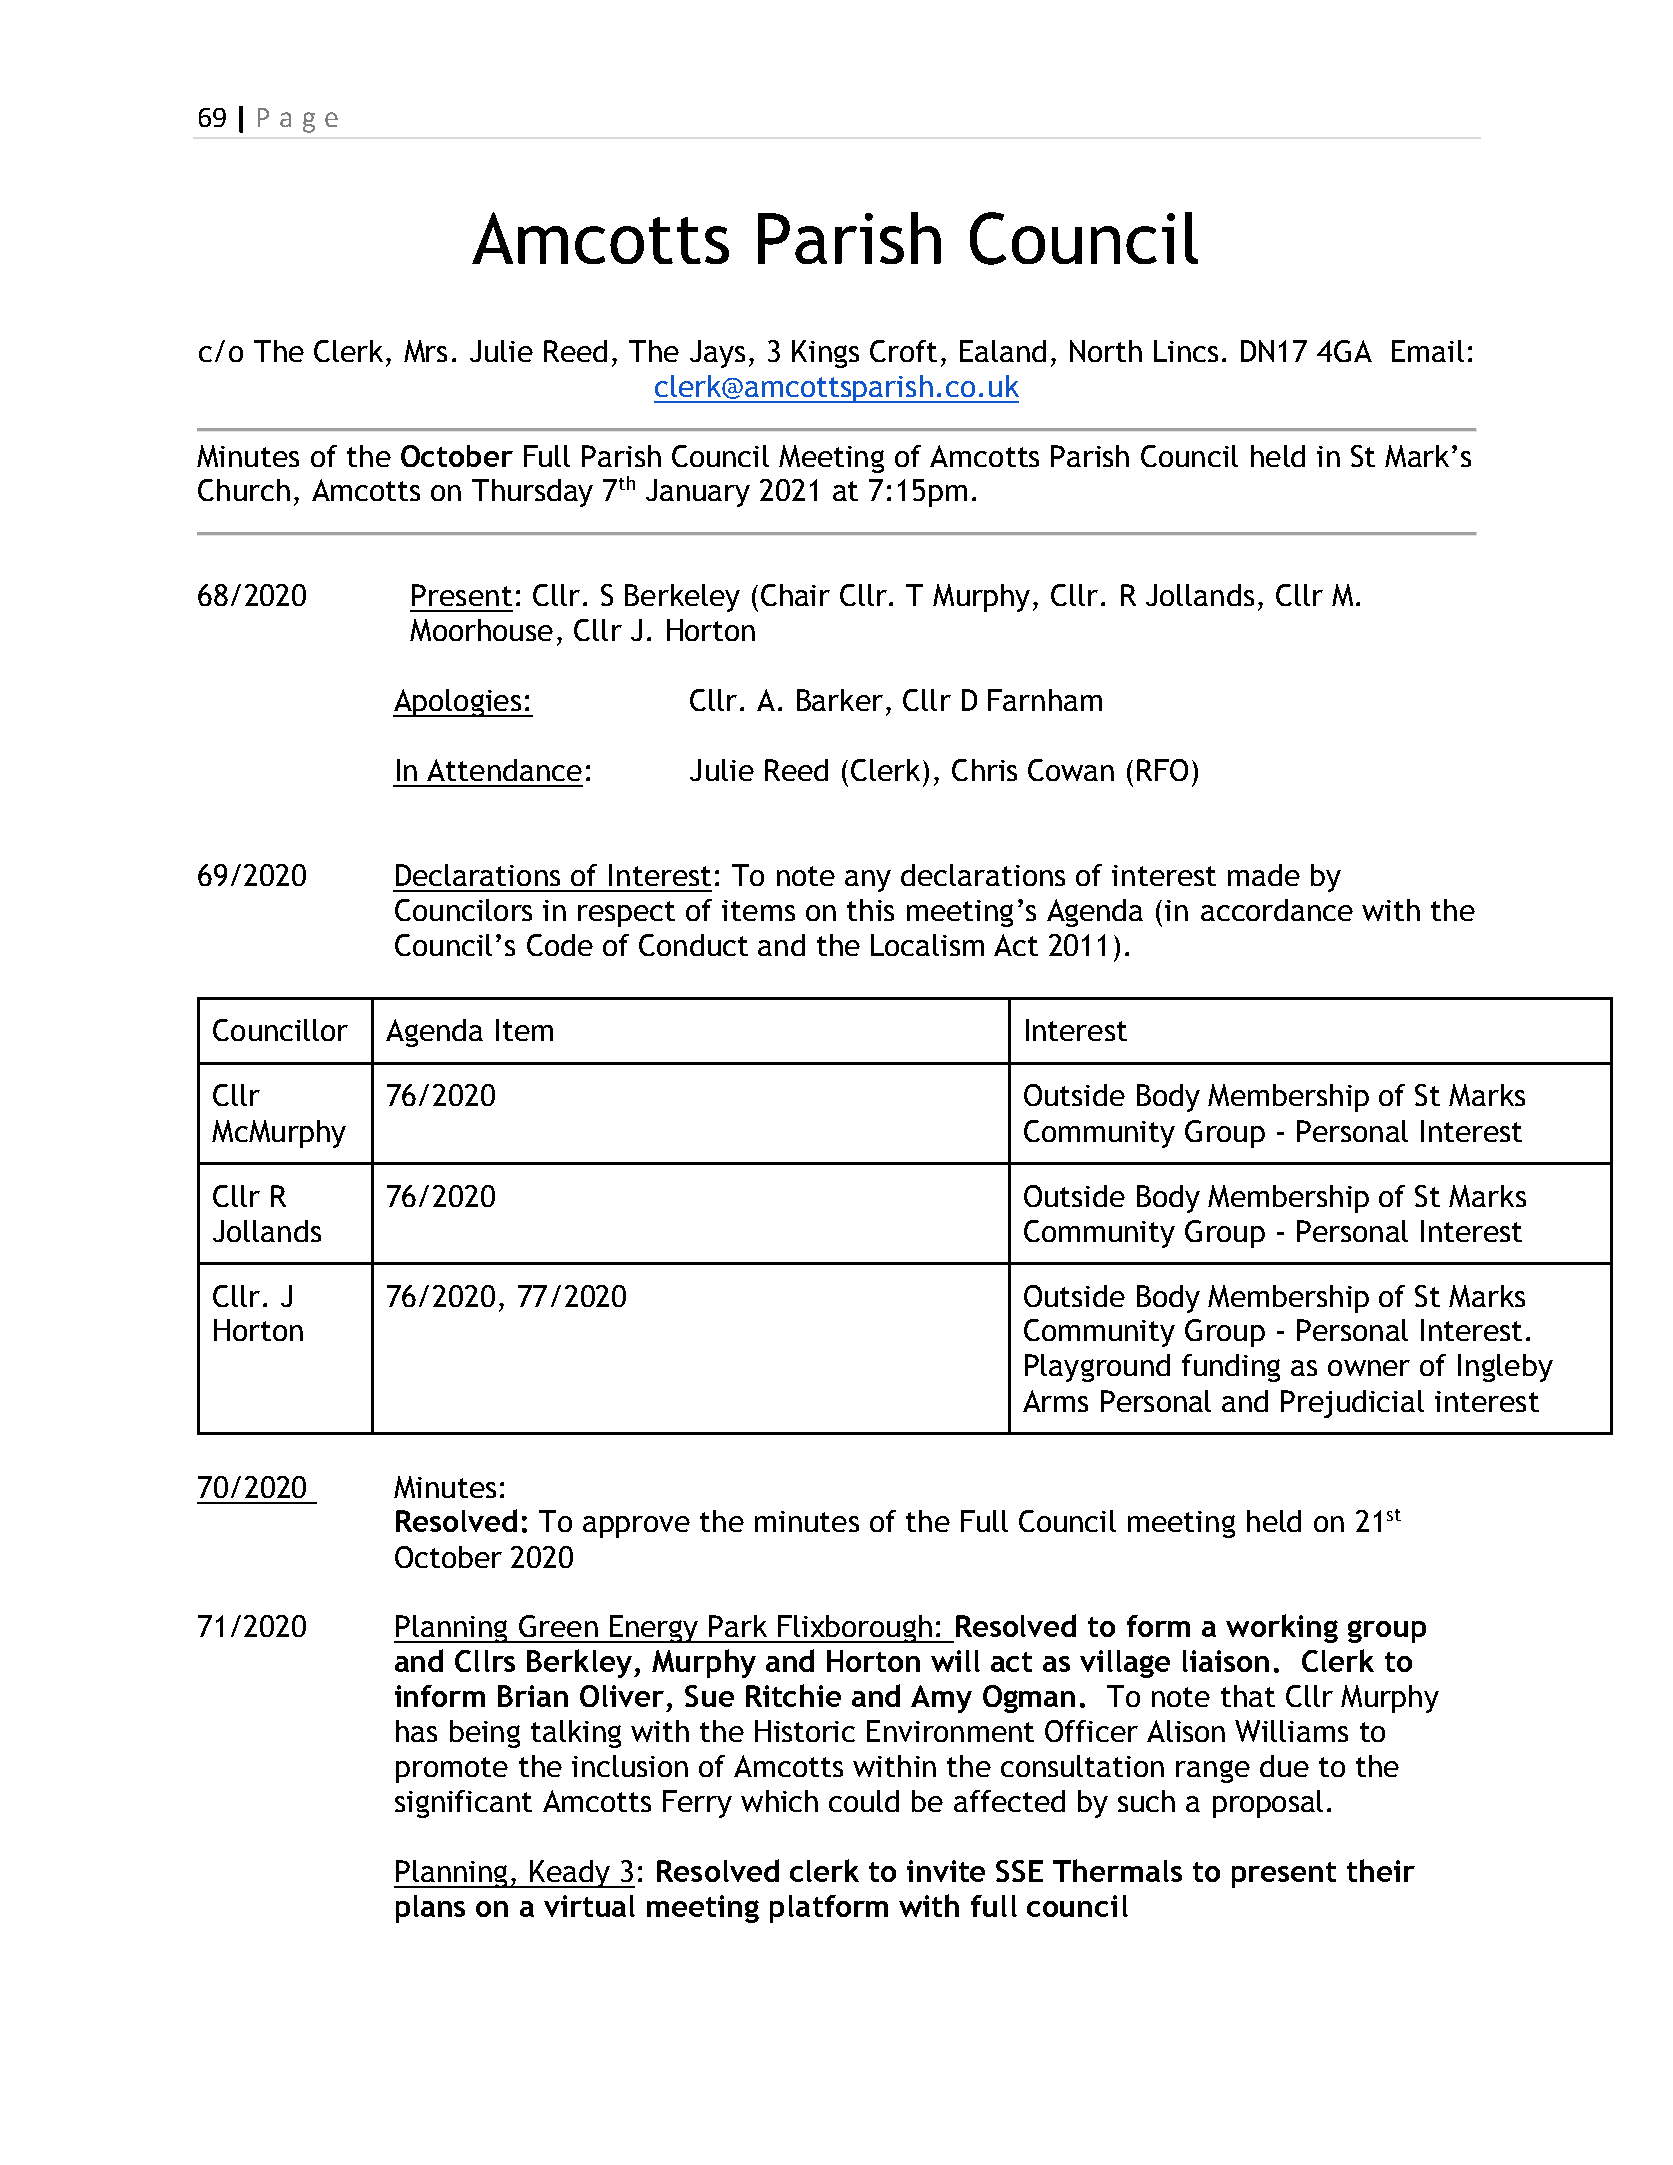 Image resolution: width=1673 pixels, height=2165 pixels. I want to click on Mrs, so click(425, 351).
